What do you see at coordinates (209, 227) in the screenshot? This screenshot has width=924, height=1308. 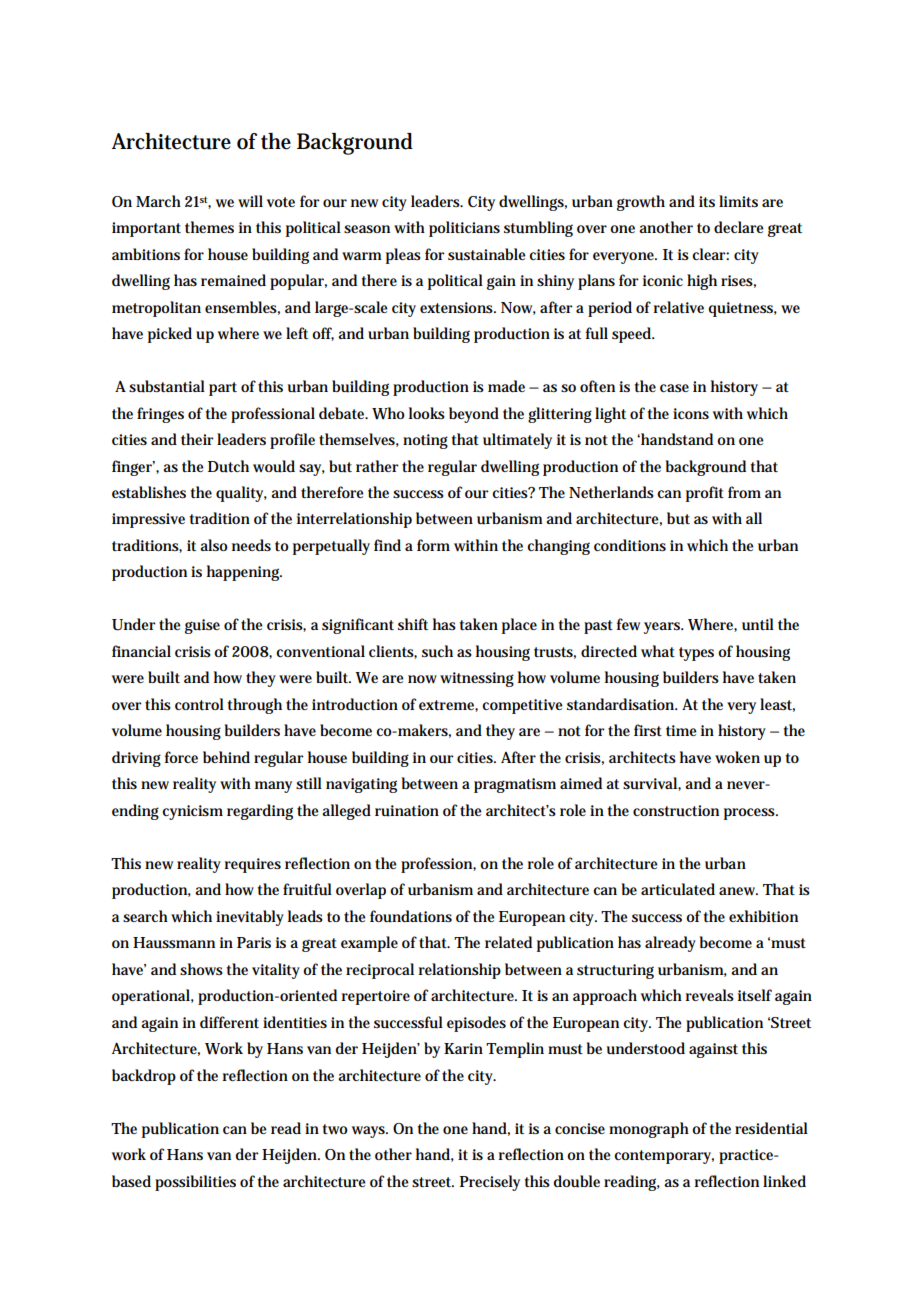 I see `themes` at bounding box center [209, 227].
